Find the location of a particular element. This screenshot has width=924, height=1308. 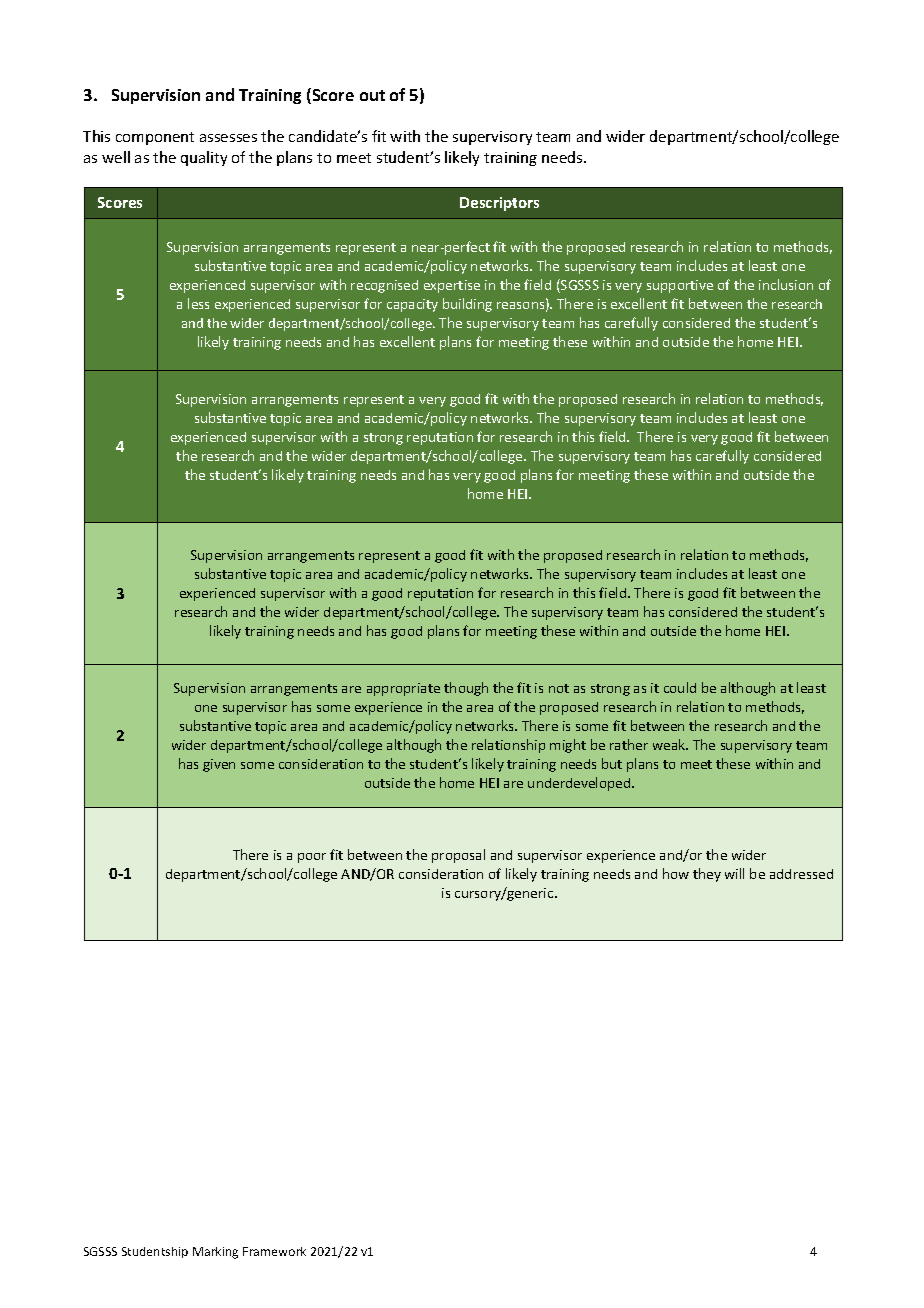

will is located at coordinates (734, 873).
